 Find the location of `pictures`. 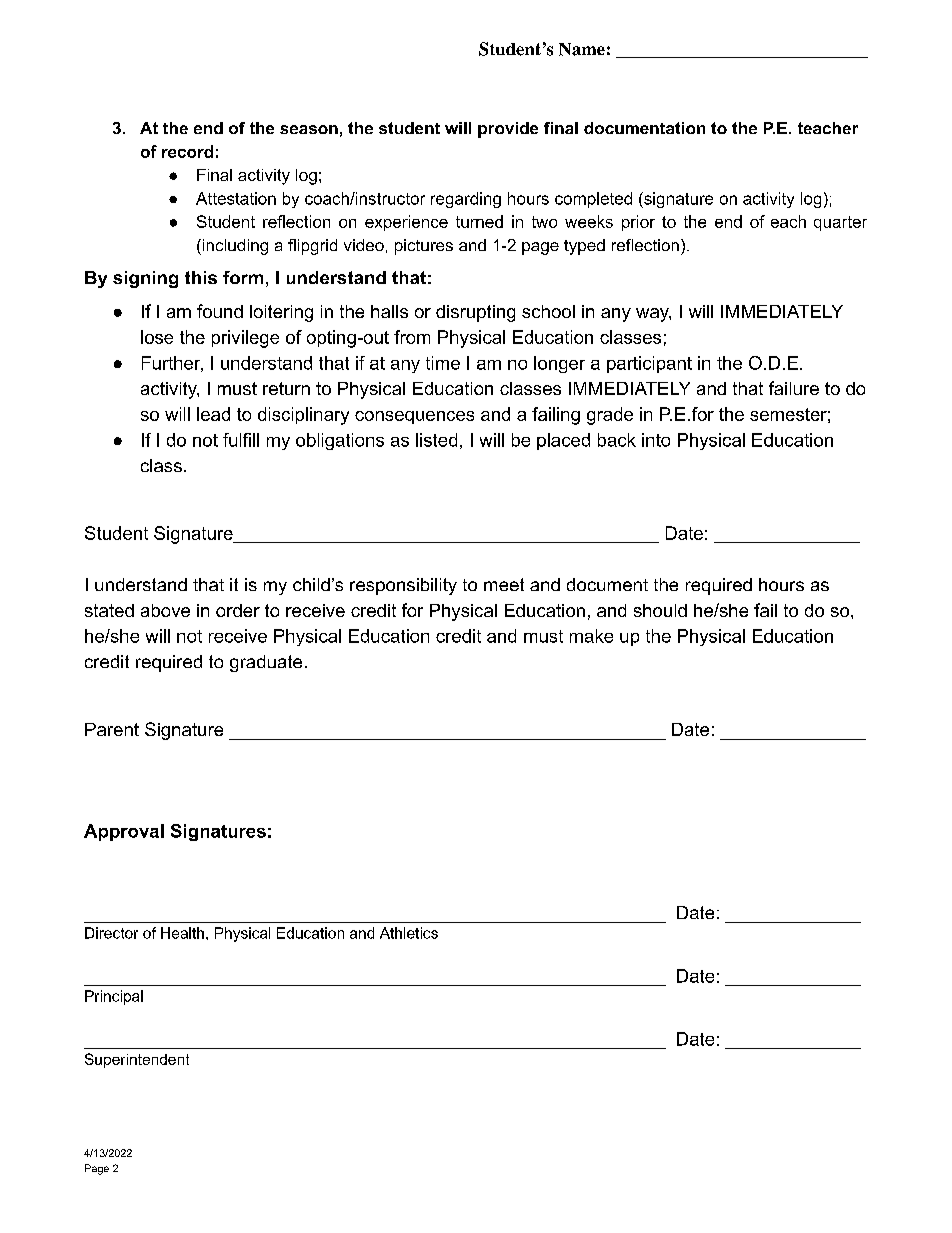

pictures is located at coordinates (424, 247).
